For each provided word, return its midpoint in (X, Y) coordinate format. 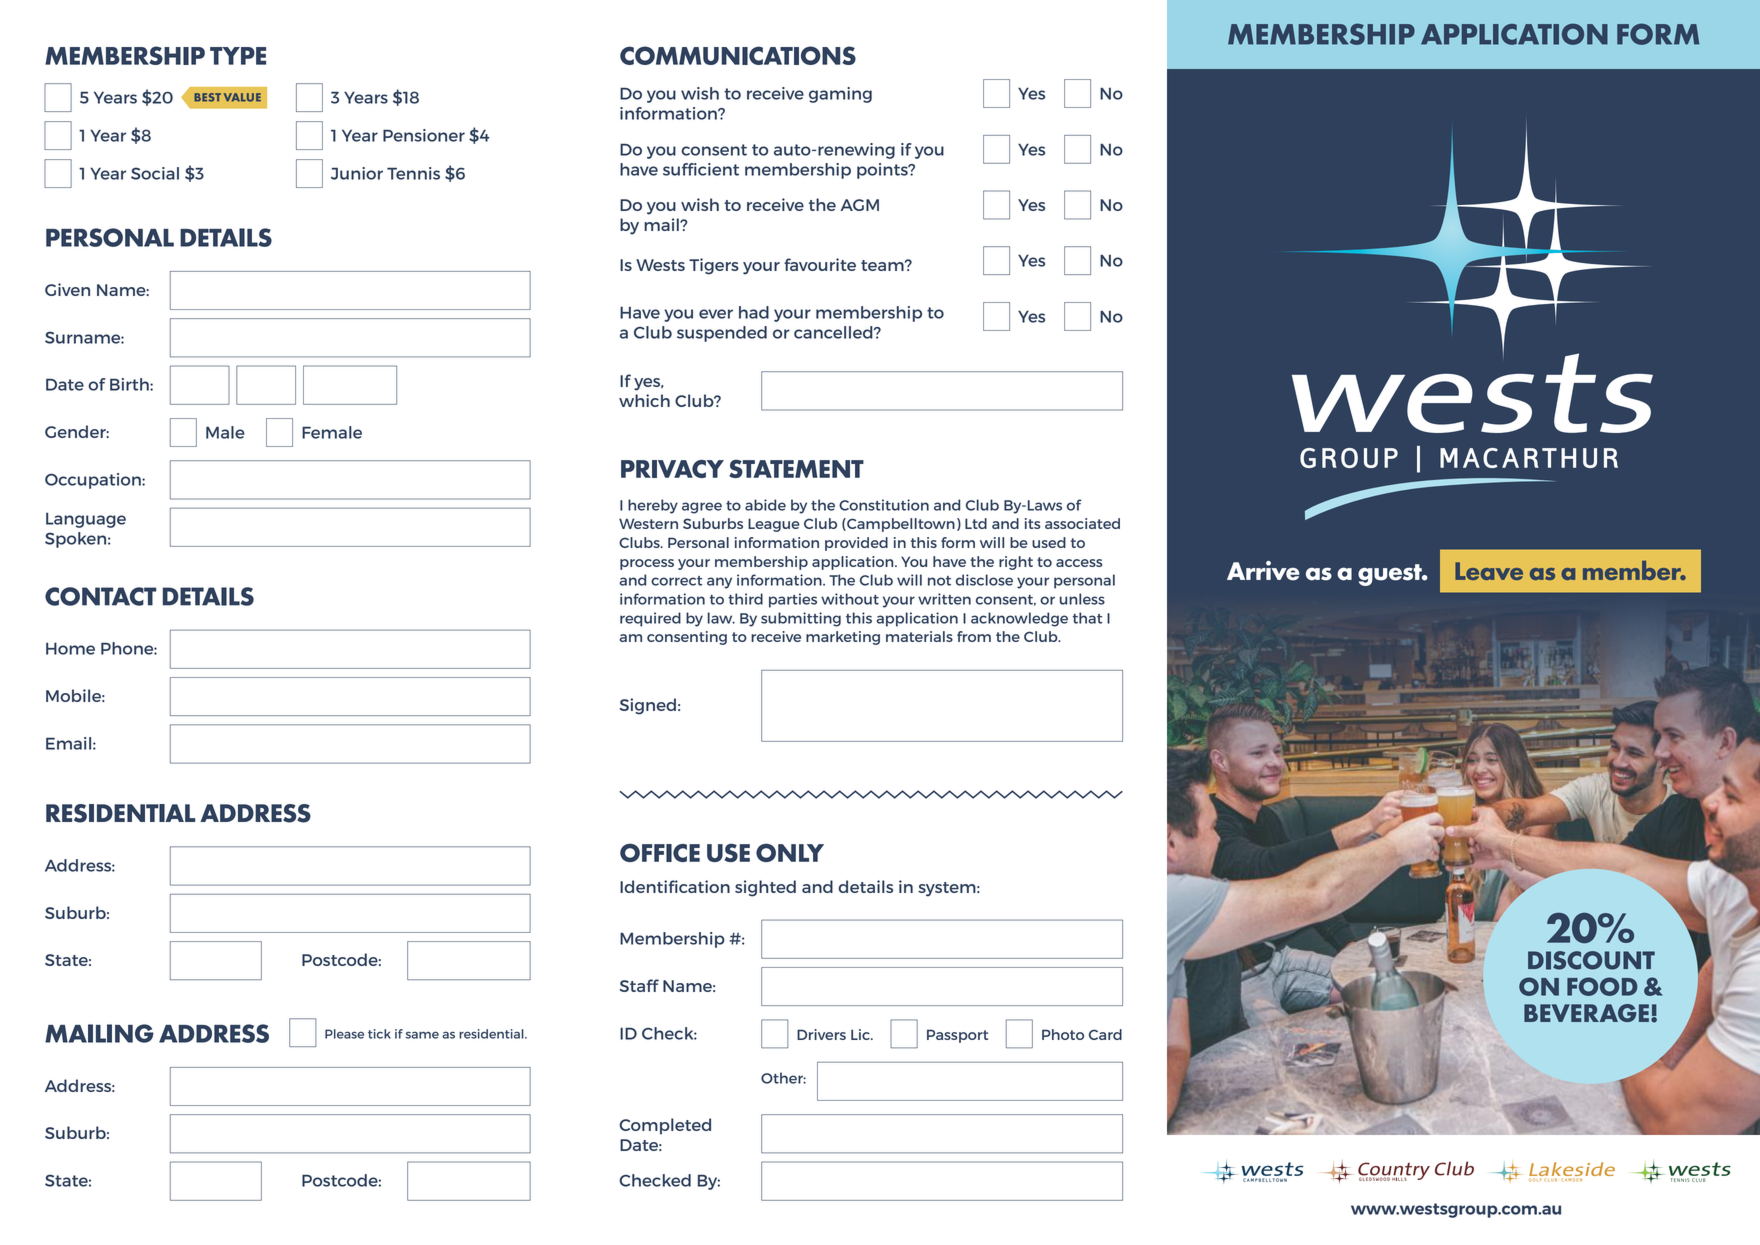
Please (344, 1034)
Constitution (884, 505)
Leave (1489, 571)
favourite (820, 264)
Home (70, 648)
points (883, 171)
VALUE (242, 97)
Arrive (1263, 571)
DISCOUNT (1591, 960)
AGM (859, 205)
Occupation (94, 481)
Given (67, 289)
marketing (843, 638)
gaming (840, 95)
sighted (765, 888)
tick (379, 1034)
